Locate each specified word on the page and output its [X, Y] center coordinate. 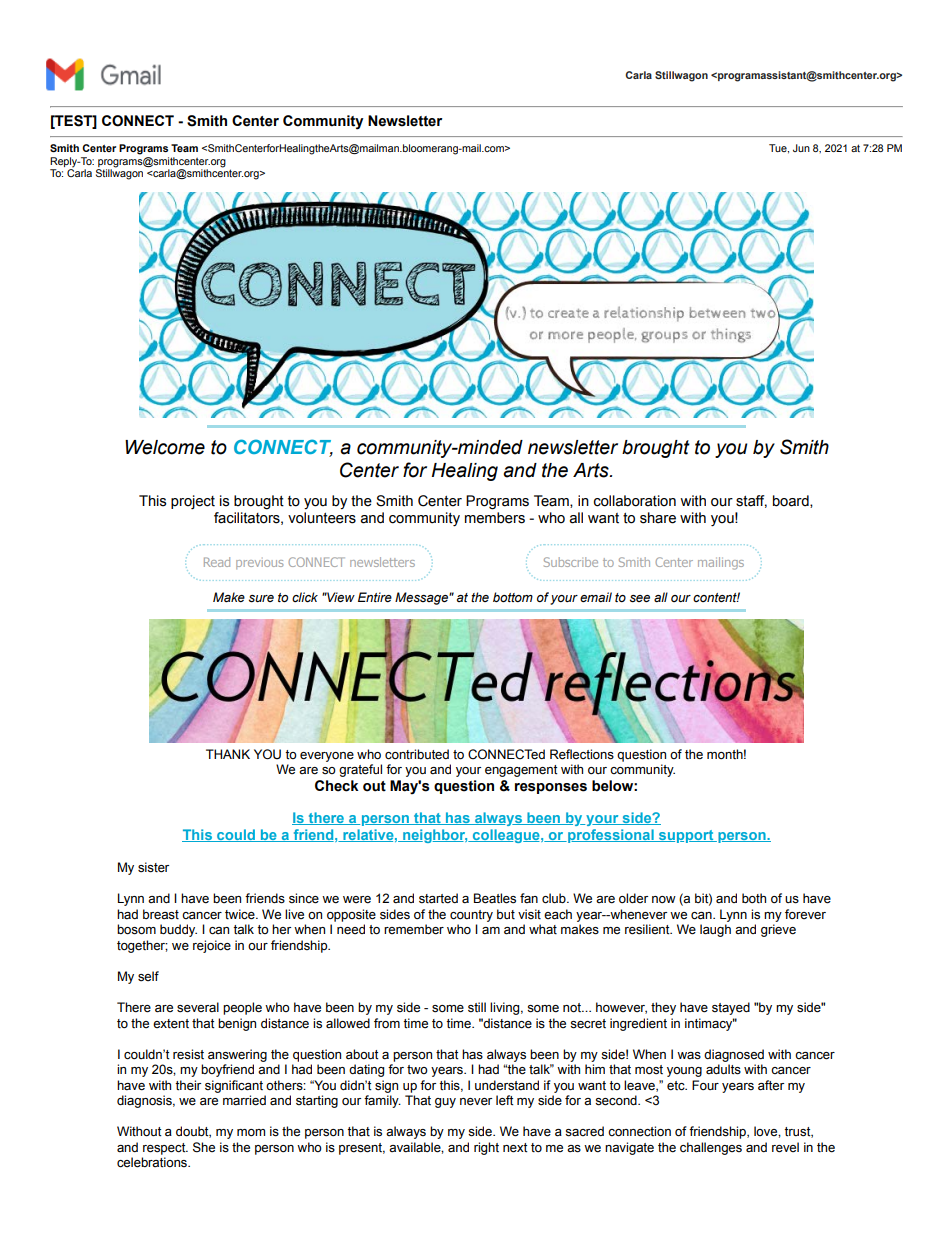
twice [241, 914]
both [754, 898]
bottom [513, 597]
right [486, 1148]
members [495, 518]
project [193, 502]
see [640, 599]
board [792, 501]
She [204, 1147]
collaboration [635, 501]
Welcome [165, 447]
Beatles [495, 898]
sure [261, 599]
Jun [801, 148]
